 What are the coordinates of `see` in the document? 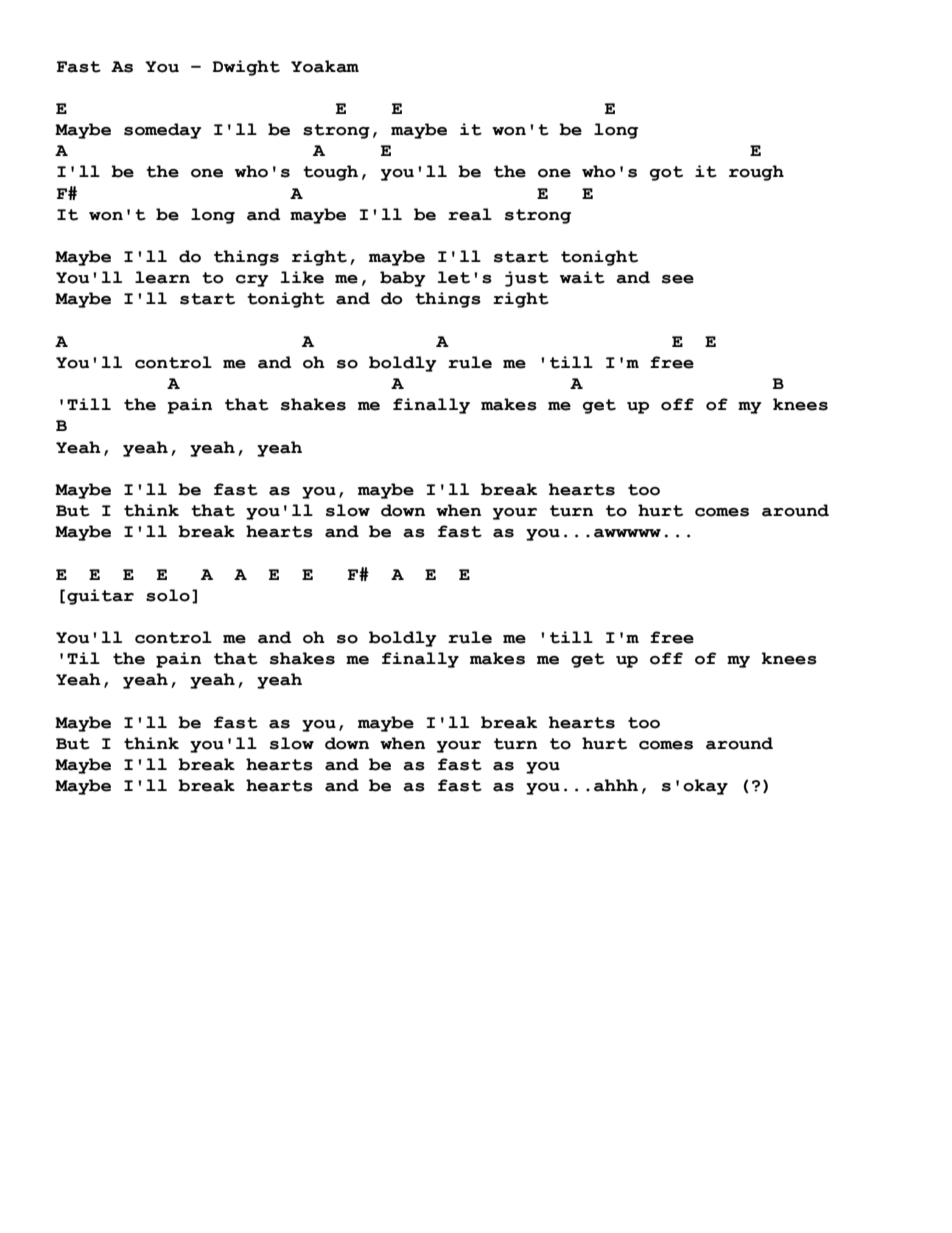 It's located at (678, 279).
